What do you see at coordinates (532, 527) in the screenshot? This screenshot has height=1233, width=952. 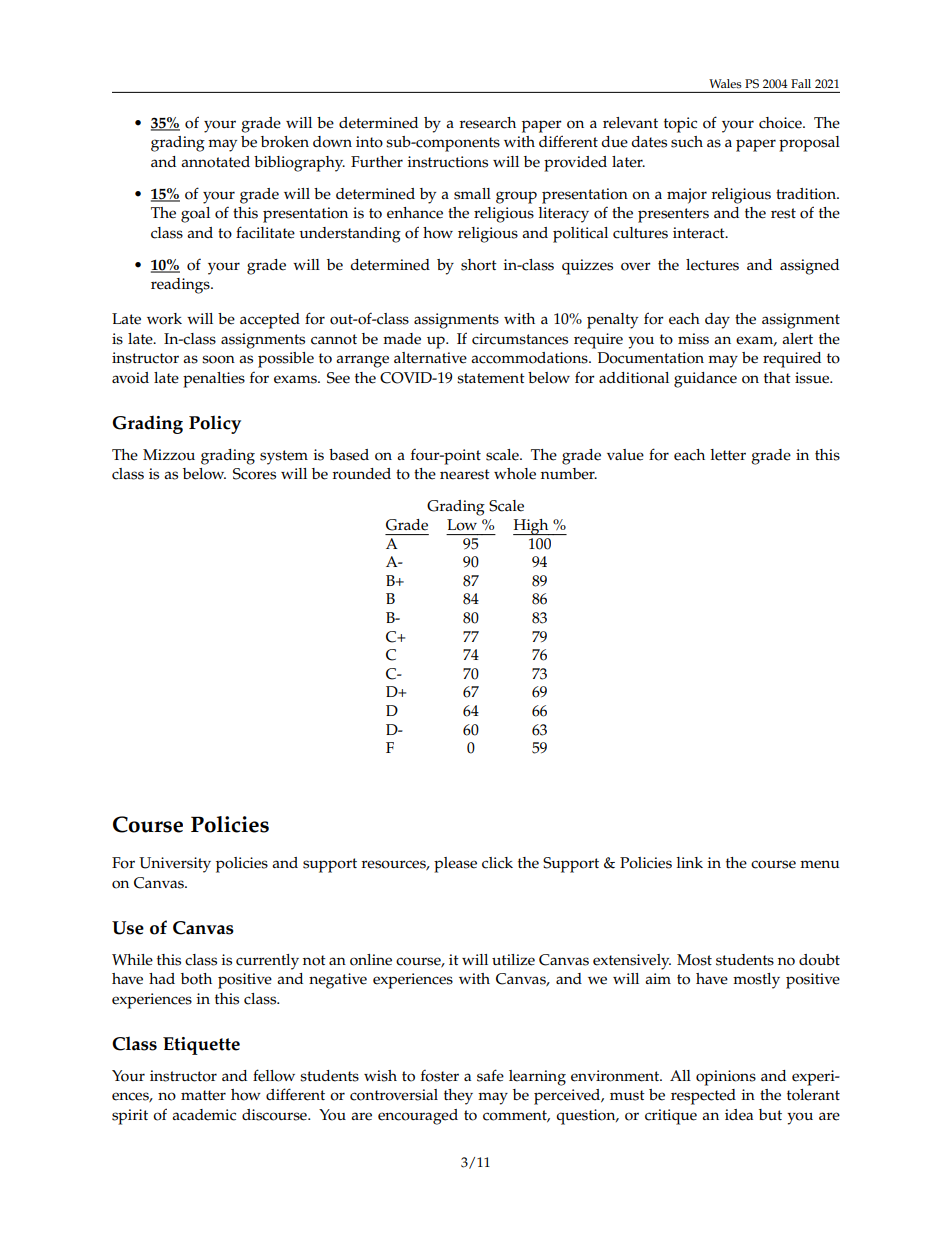 I see `High` at bounding box center [532, 527].
